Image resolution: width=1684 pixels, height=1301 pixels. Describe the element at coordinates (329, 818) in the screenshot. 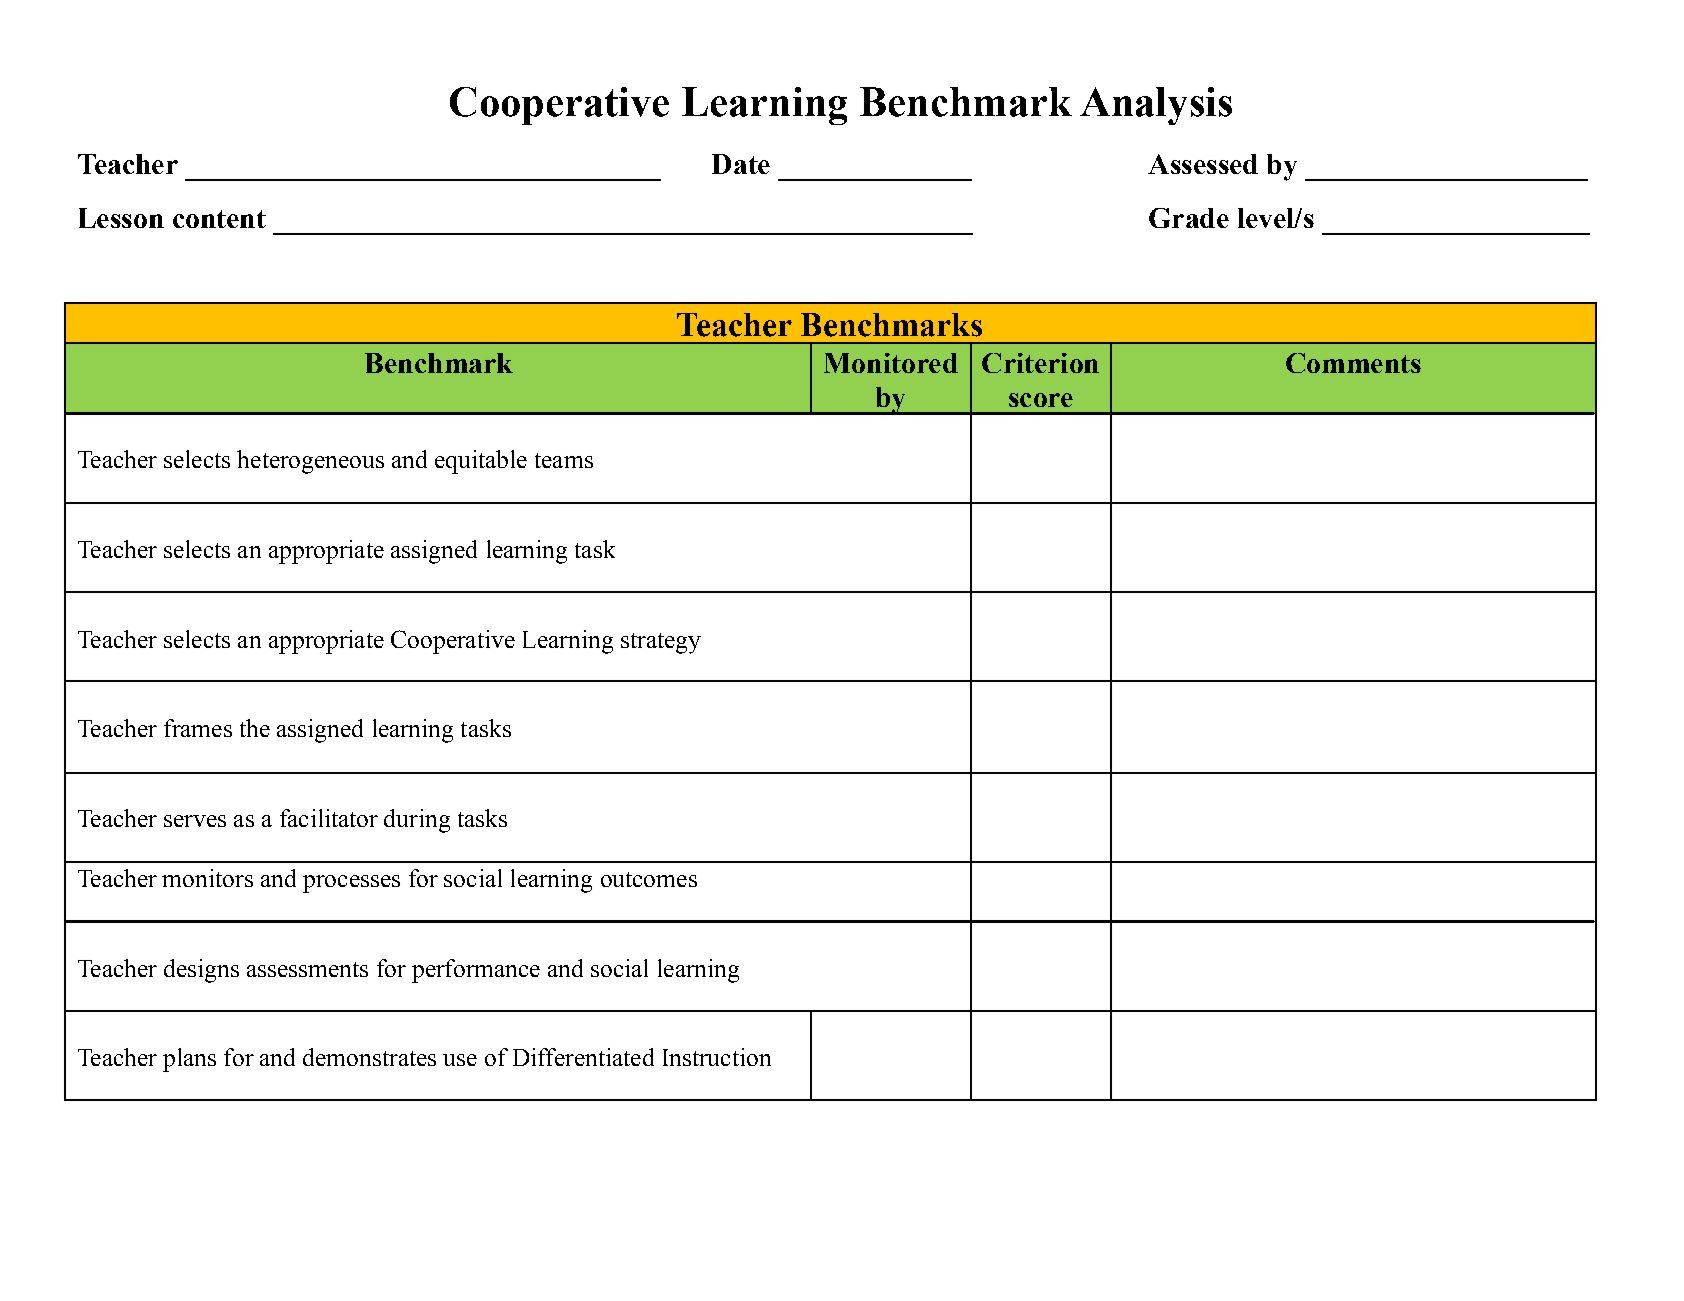

I see `facilitator` at that location.
